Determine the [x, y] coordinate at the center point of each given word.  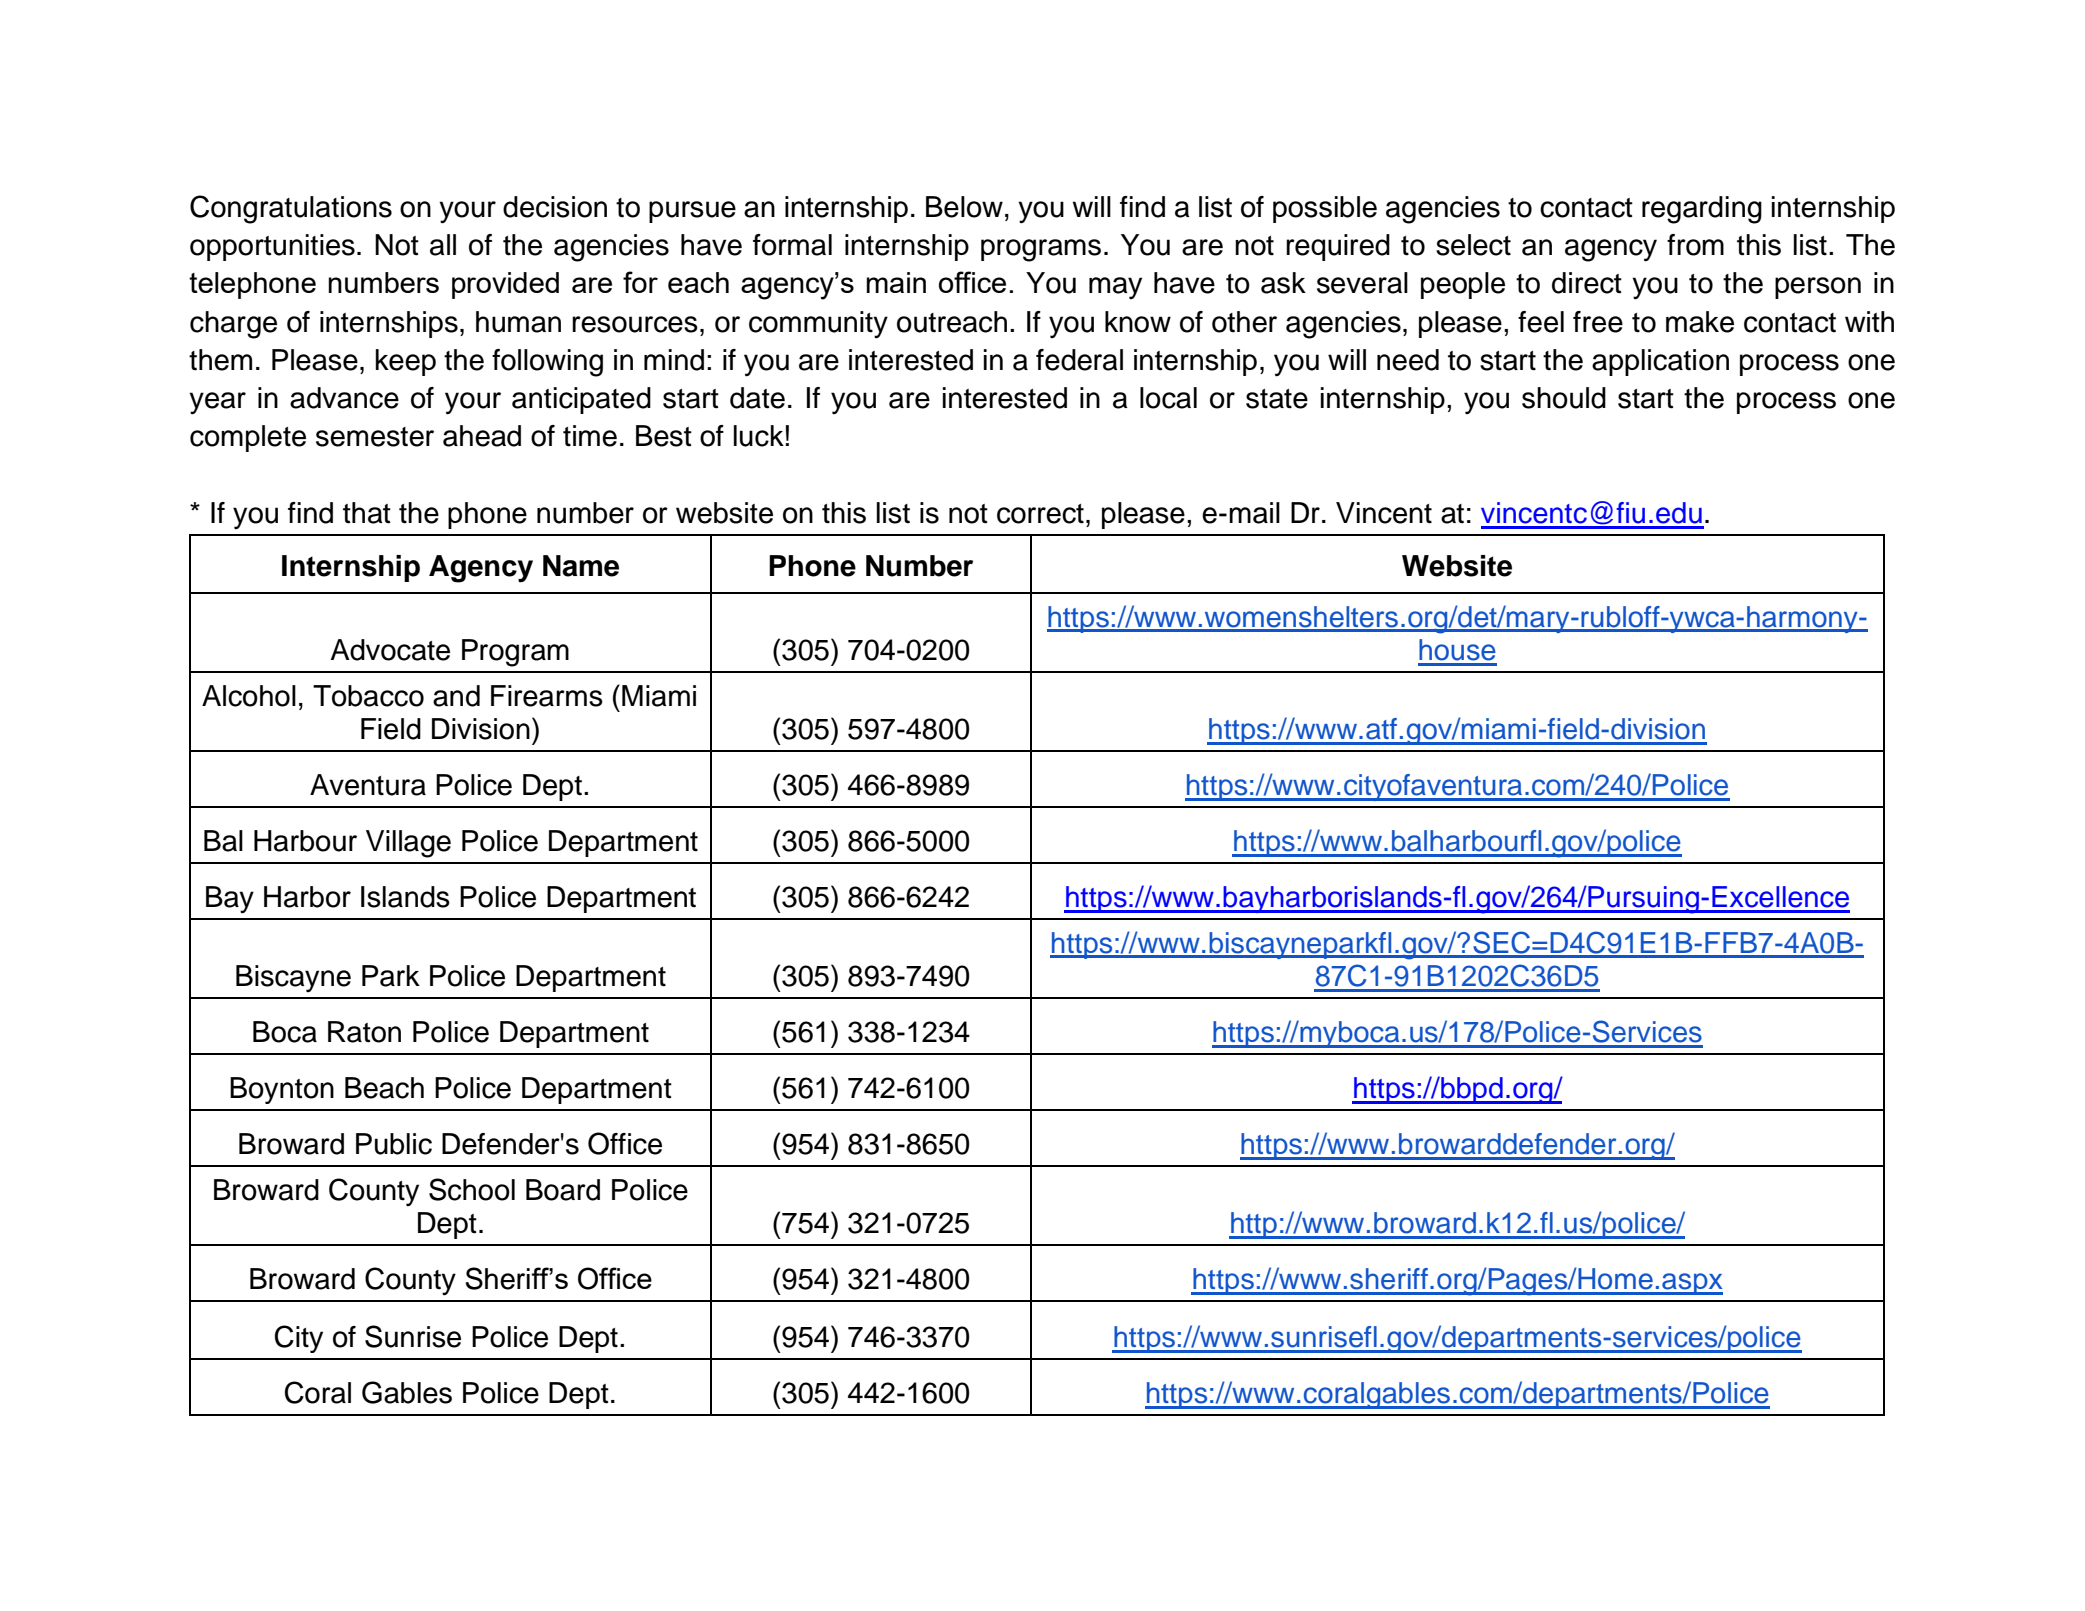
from [1695, 245]
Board [563, 1190]
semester [375, 437]
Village [408, 844]
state [1277, 399]
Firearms [547, 696]
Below [964, 207]
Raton [364, 1032]
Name [581, 566]
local [1168, 398]
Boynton [282, 1090]
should [1564, 398]
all [443, 245]
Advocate [390, 650]
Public [394, 1144]
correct [1040, 514]
